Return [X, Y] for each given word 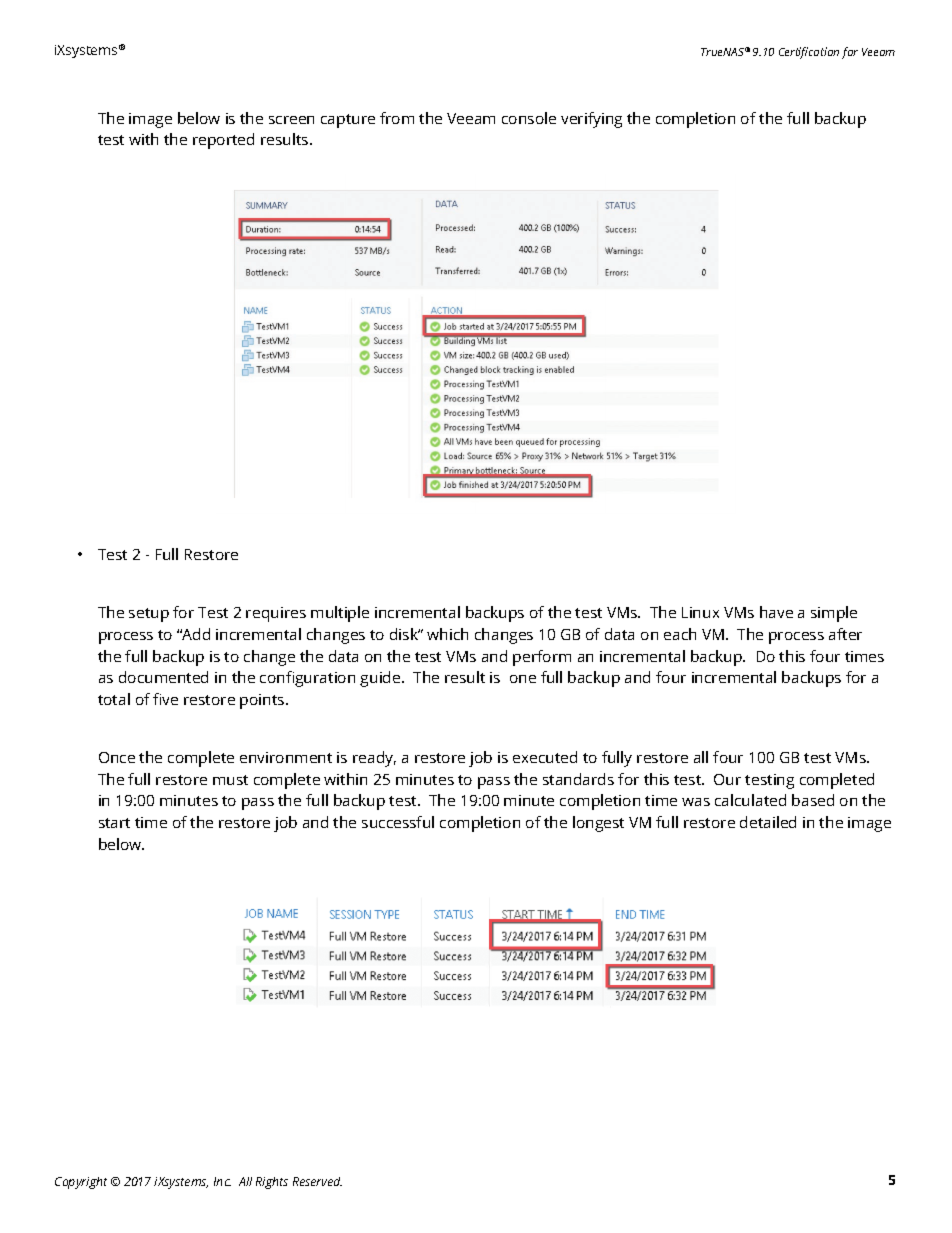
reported [223, 141]
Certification [809, 53]
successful [398, 822]
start [114, 823]
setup [149, 615]
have [776, 612]
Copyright [81, 1183]
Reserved [317, 1181]
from [397, 118]
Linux [700, 612]
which [447, 634]
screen [291, 120]
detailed [768, 822]
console [529, 118]
